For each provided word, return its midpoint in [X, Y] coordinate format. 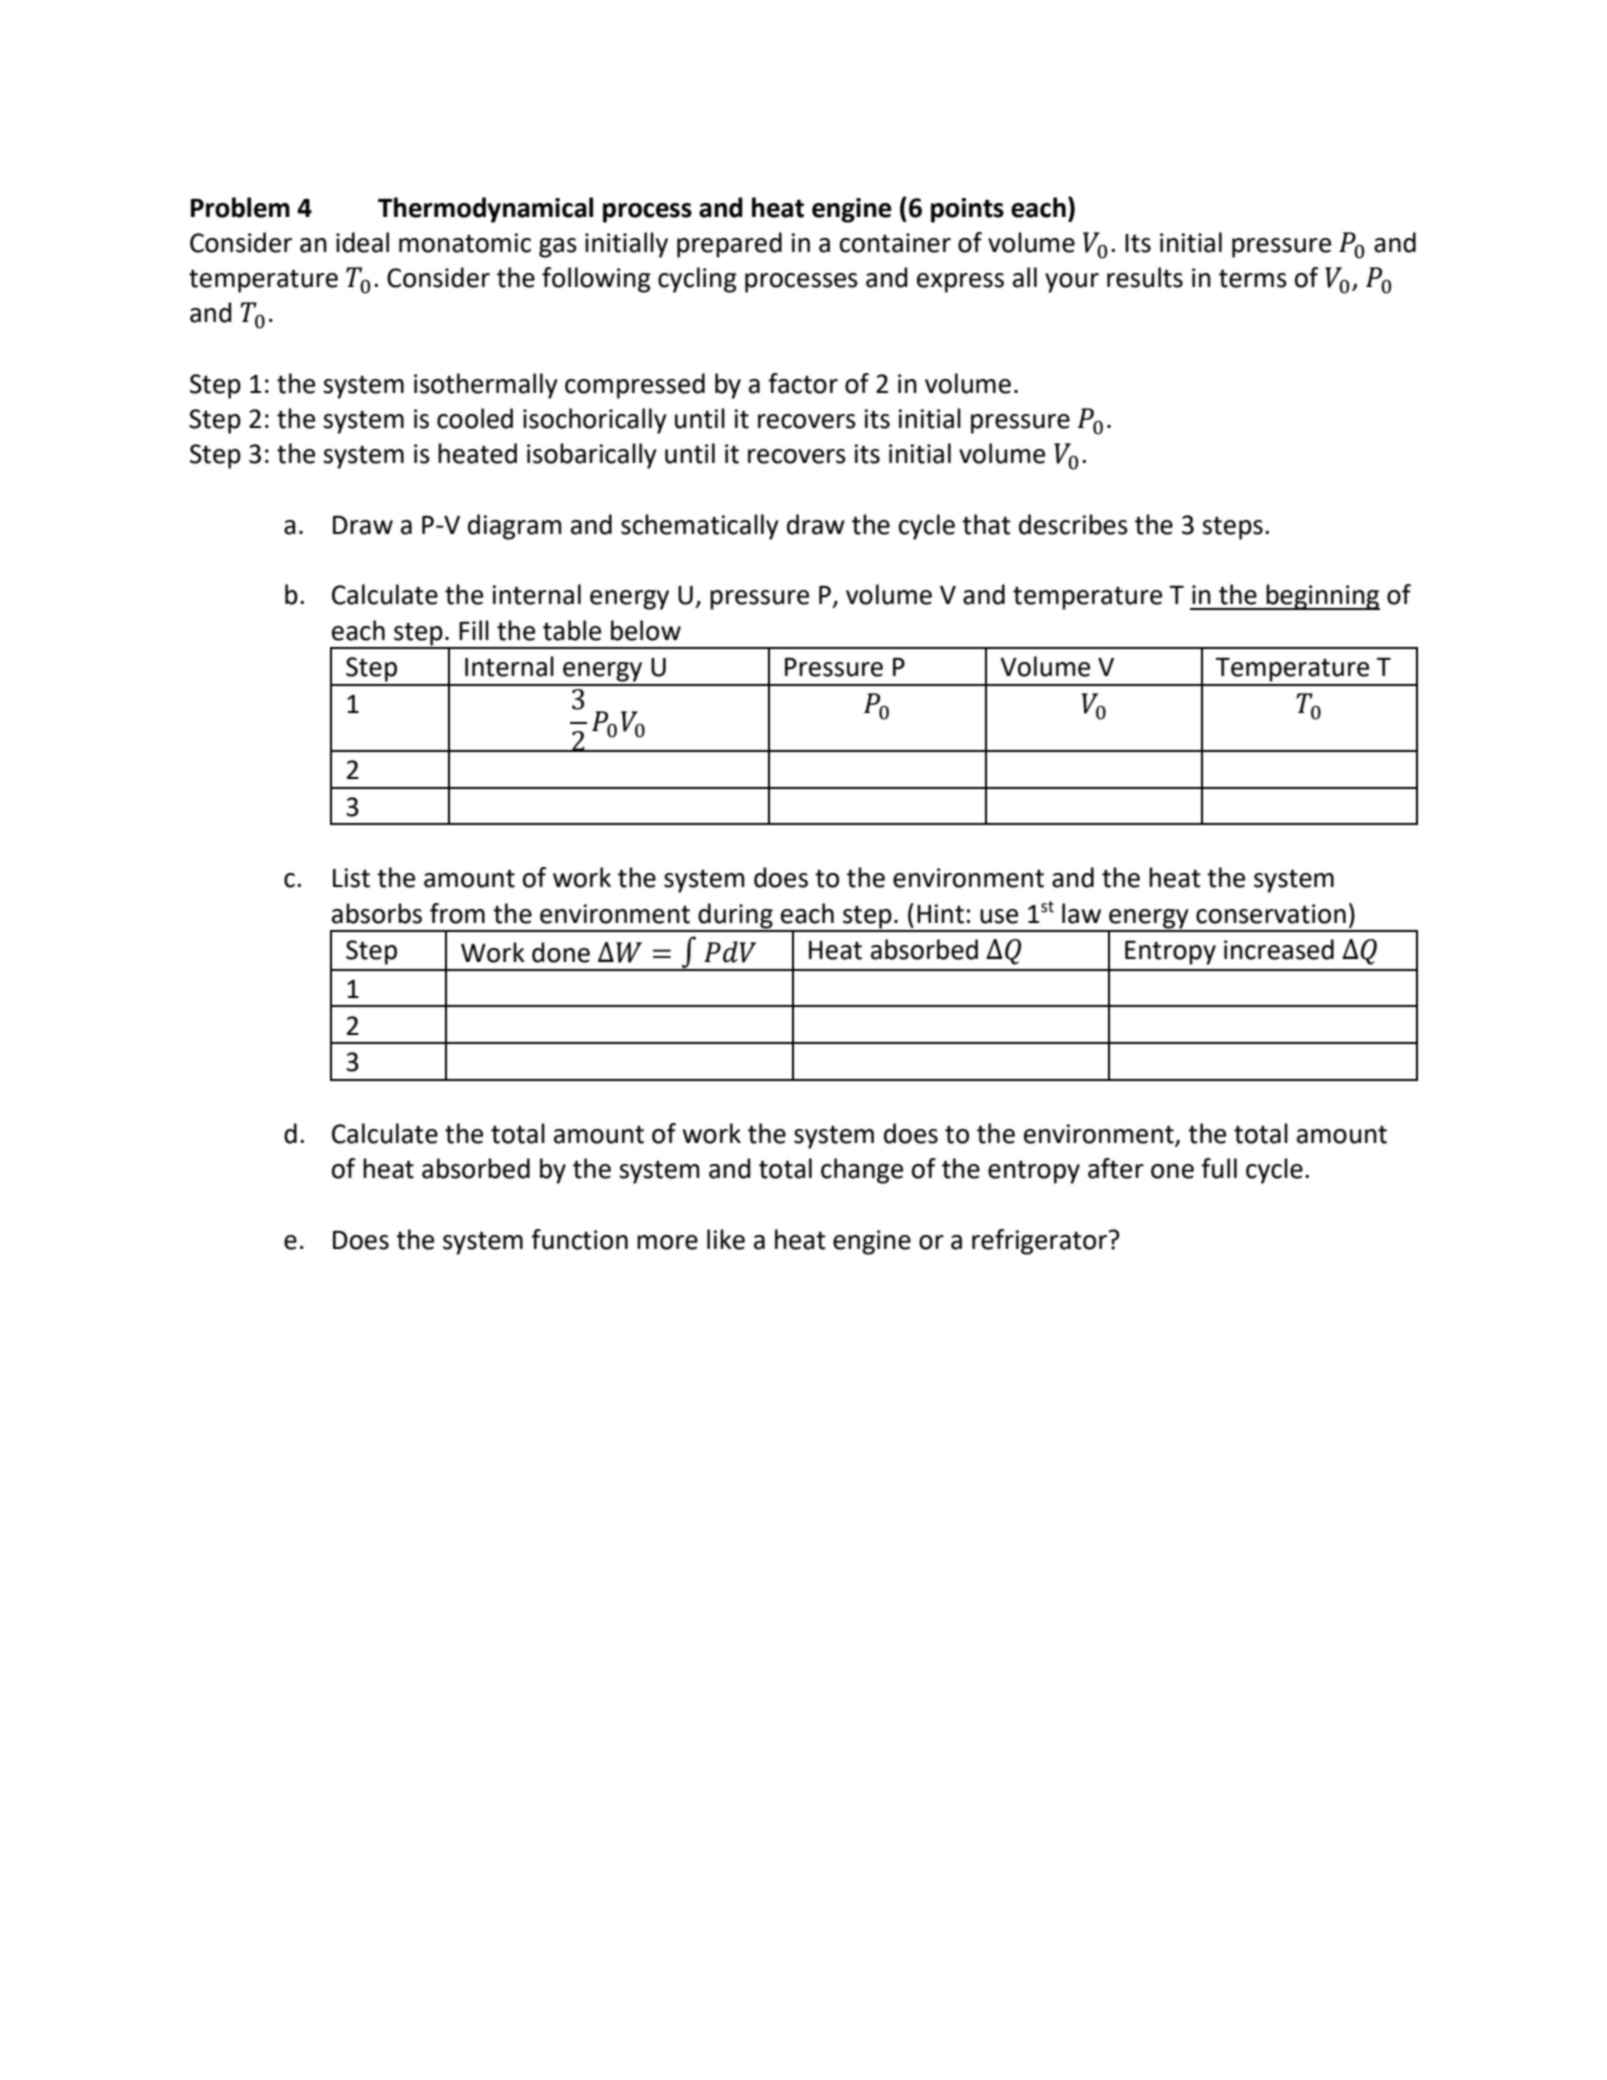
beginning [1322, 597]
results [1145, 277]
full [1219, 1168]
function [579, 1239]
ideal [362, 242]
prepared [729, 245]
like [726, 1239]
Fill [474, 630]
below [646, 630]
